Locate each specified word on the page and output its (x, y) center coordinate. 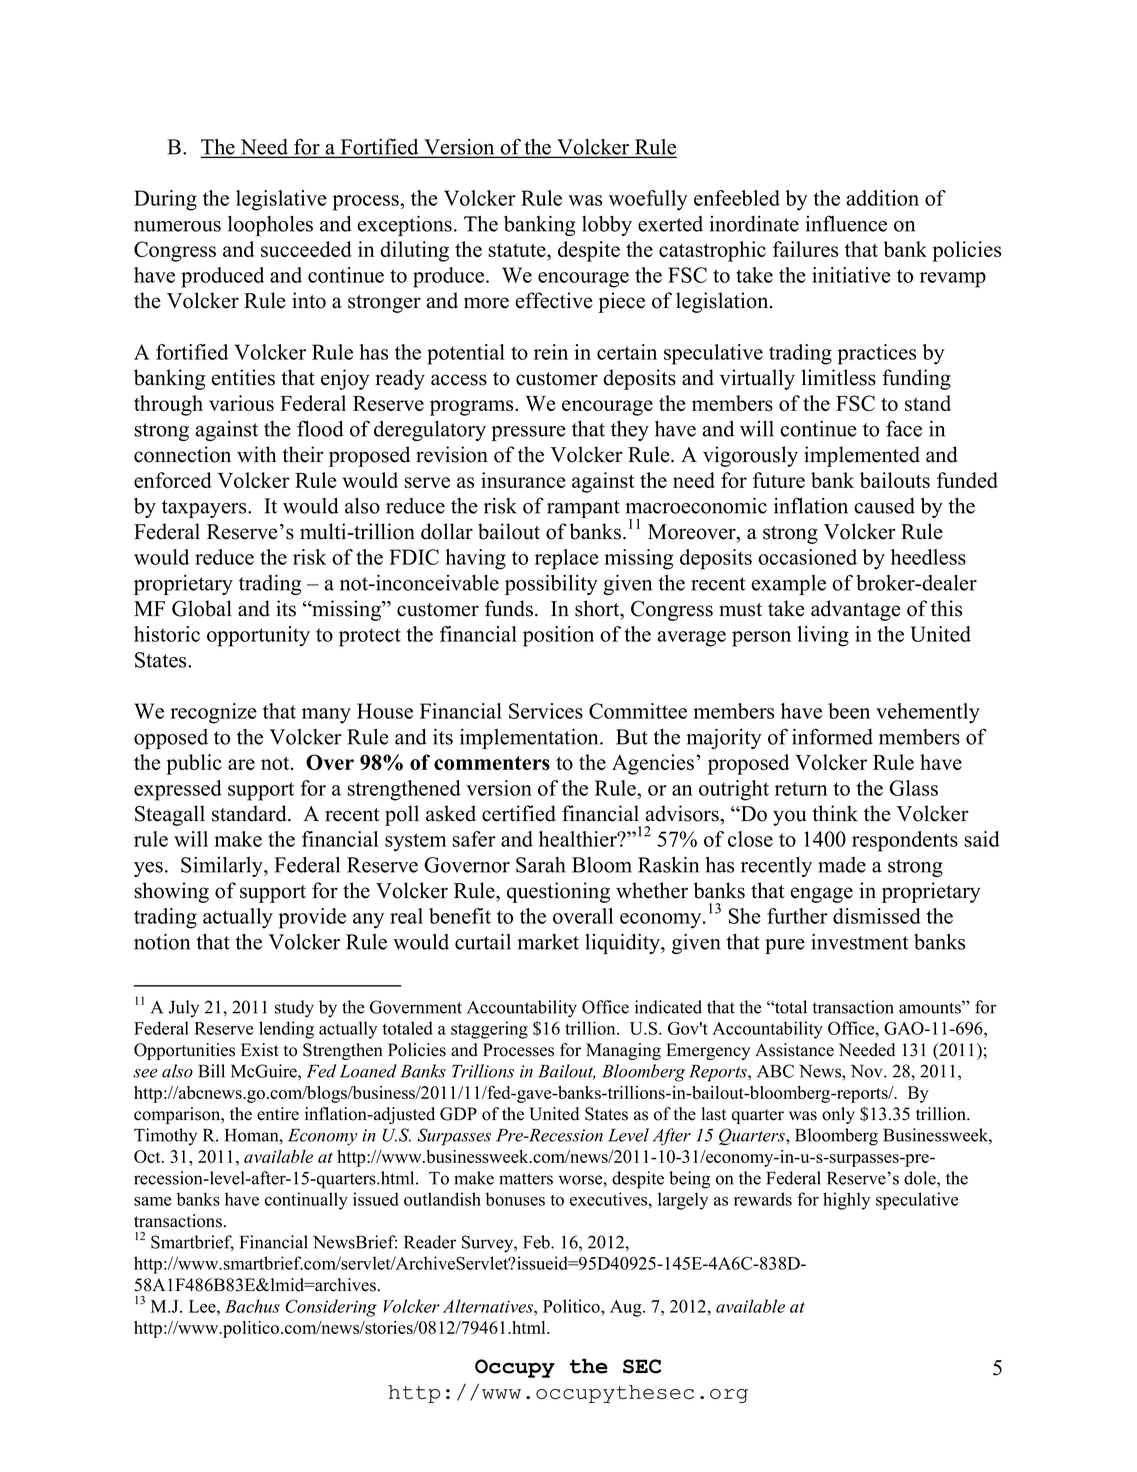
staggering (489, 1030)
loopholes (270, 226)
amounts (931, 1007)
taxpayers (205, 509)
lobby (607, 226)
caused (884, 506)
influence (846, 223)
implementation (530, 738)
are (241, 764)
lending (286, 1030)
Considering (331, 1308)
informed (832, 736)
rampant (583, 509)
